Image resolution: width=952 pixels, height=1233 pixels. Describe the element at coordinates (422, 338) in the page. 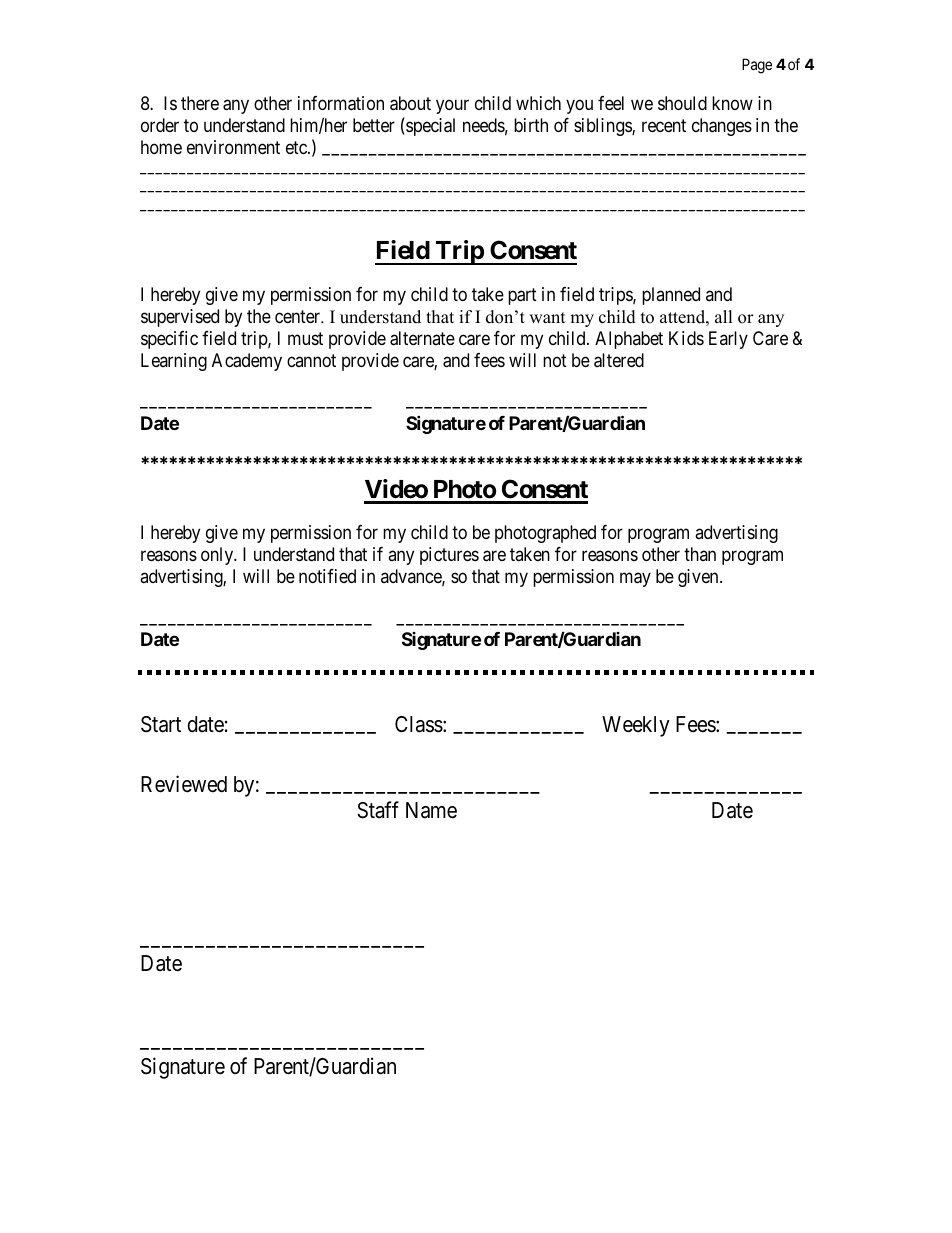

I see `alternate` at that location.
